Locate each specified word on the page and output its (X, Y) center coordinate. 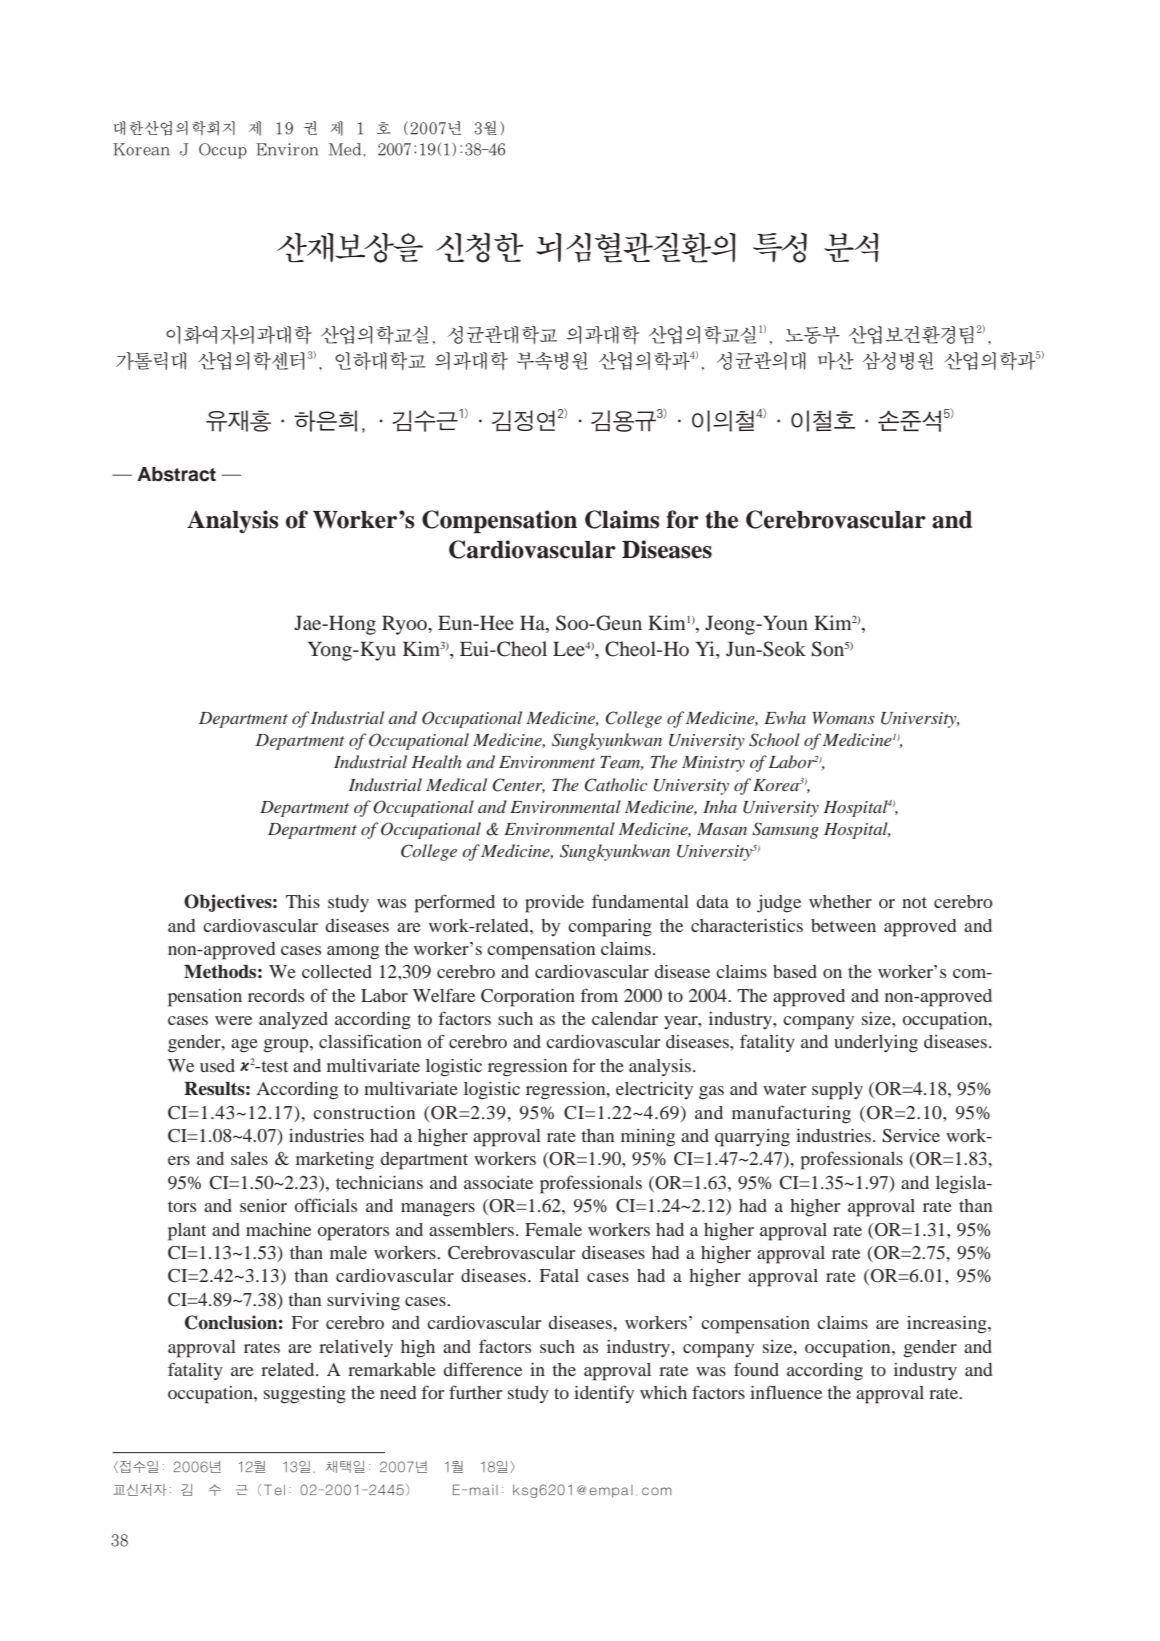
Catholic (616, 785)
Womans (843, 718)
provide (554, 904)
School (774, 740)
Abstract (176, 474)
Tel (274, 1489)
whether (840, 901)
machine (278, 1229)
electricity (654, 1090)
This (303, 901)
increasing (948, 1325)
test (273, 1066)
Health (436, 761)
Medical (456, 784)
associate (498, 1182)
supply (837, 1091)
